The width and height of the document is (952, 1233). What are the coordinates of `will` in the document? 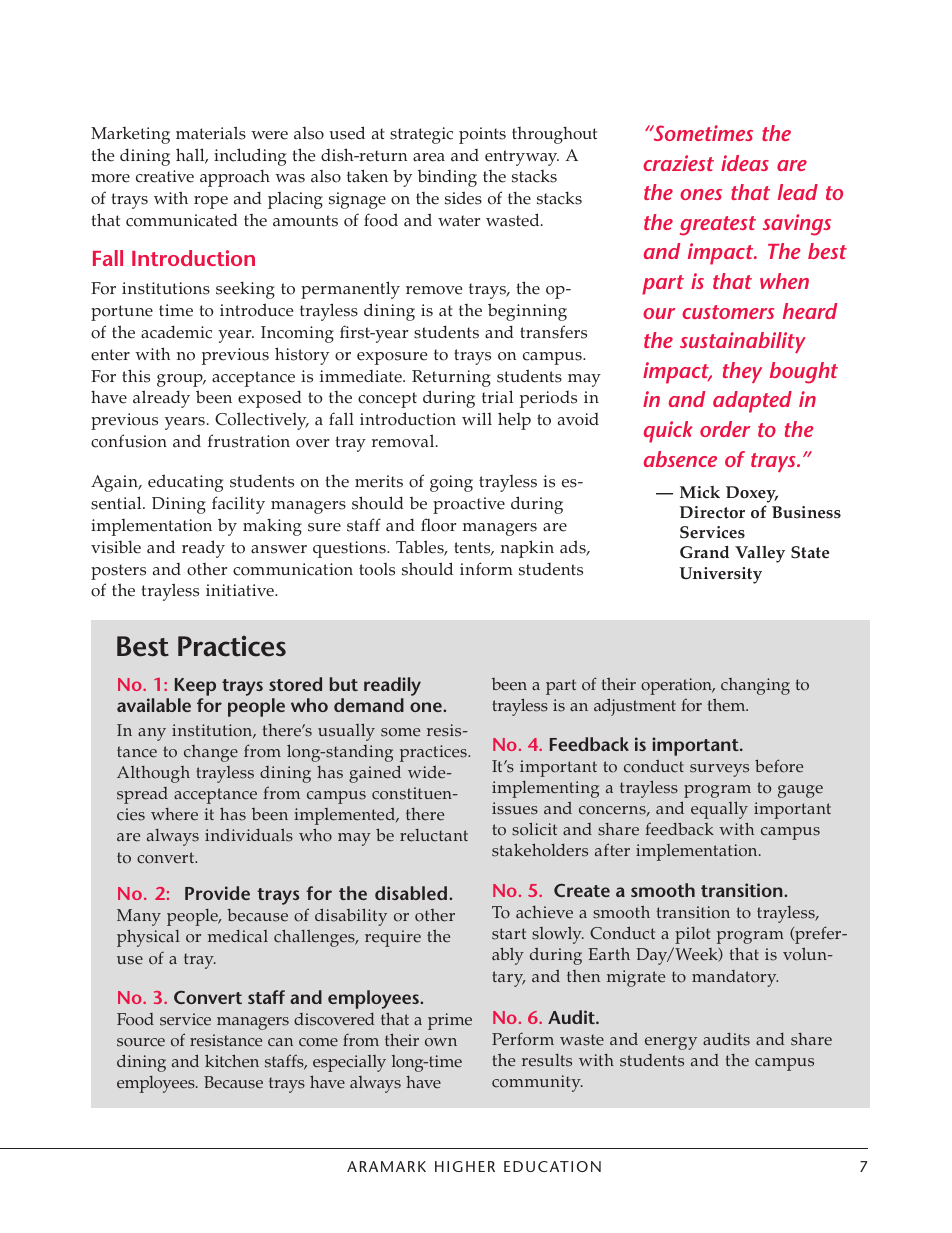 It's located at (477, 418).
